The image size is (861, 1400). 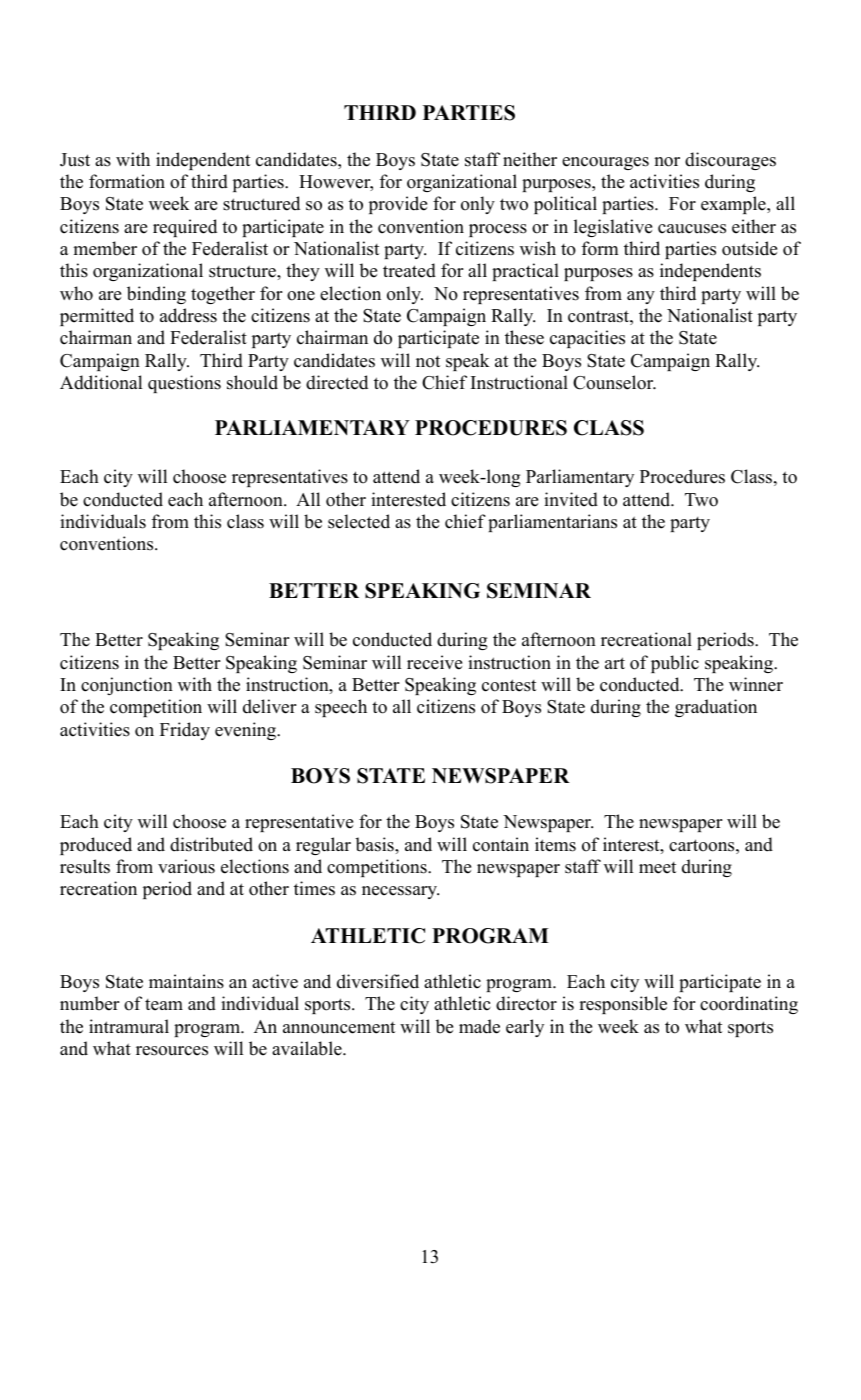 What do you see at coordinates (398, 205) in the screenshot?
I see `provide` at bounding box center [398, 205].
